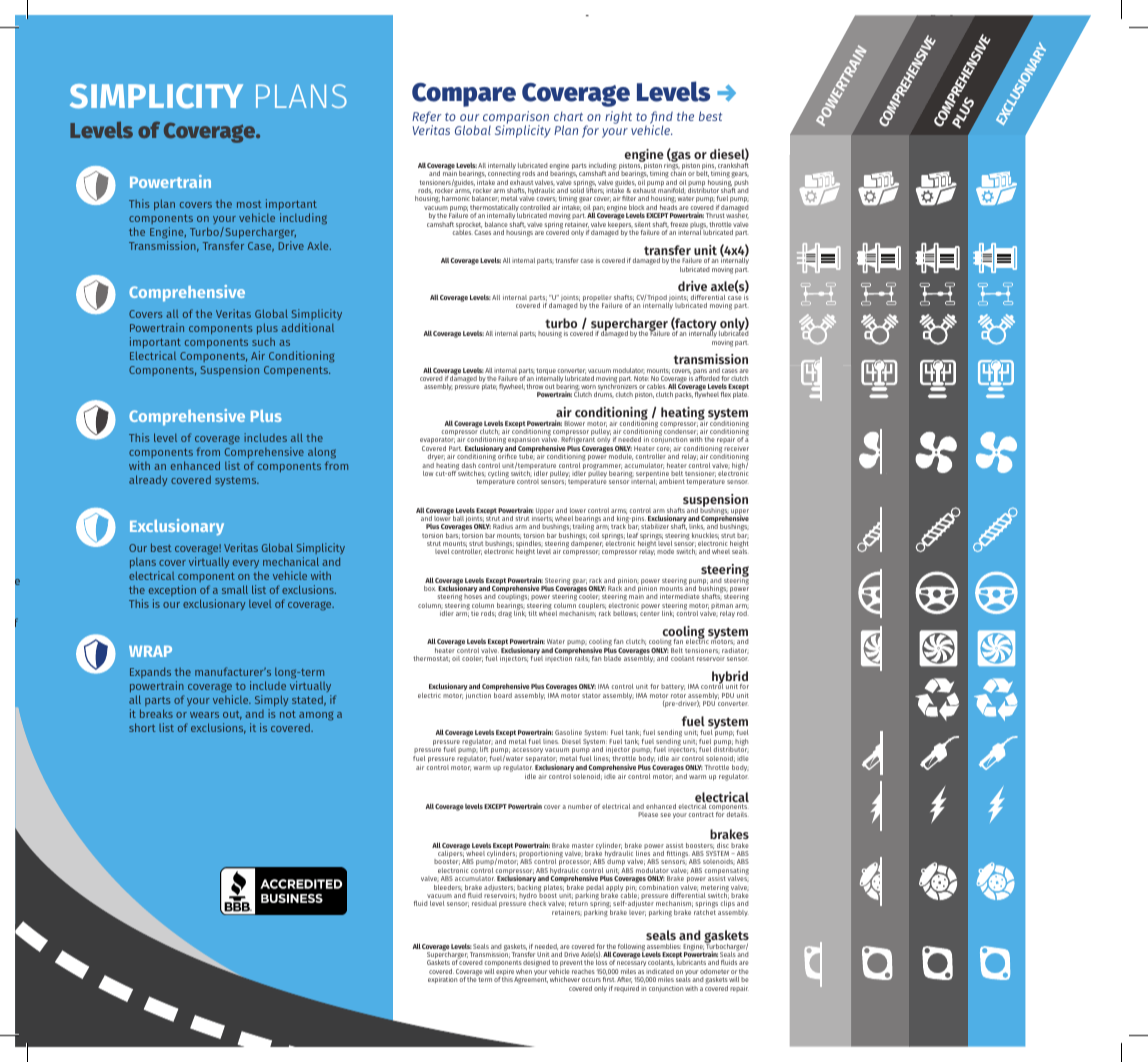 This page has height=1062, width=1148. What do you see at coordinates (442, 980) in the page?
I see `expiration` at bounding box center [442, 980].
